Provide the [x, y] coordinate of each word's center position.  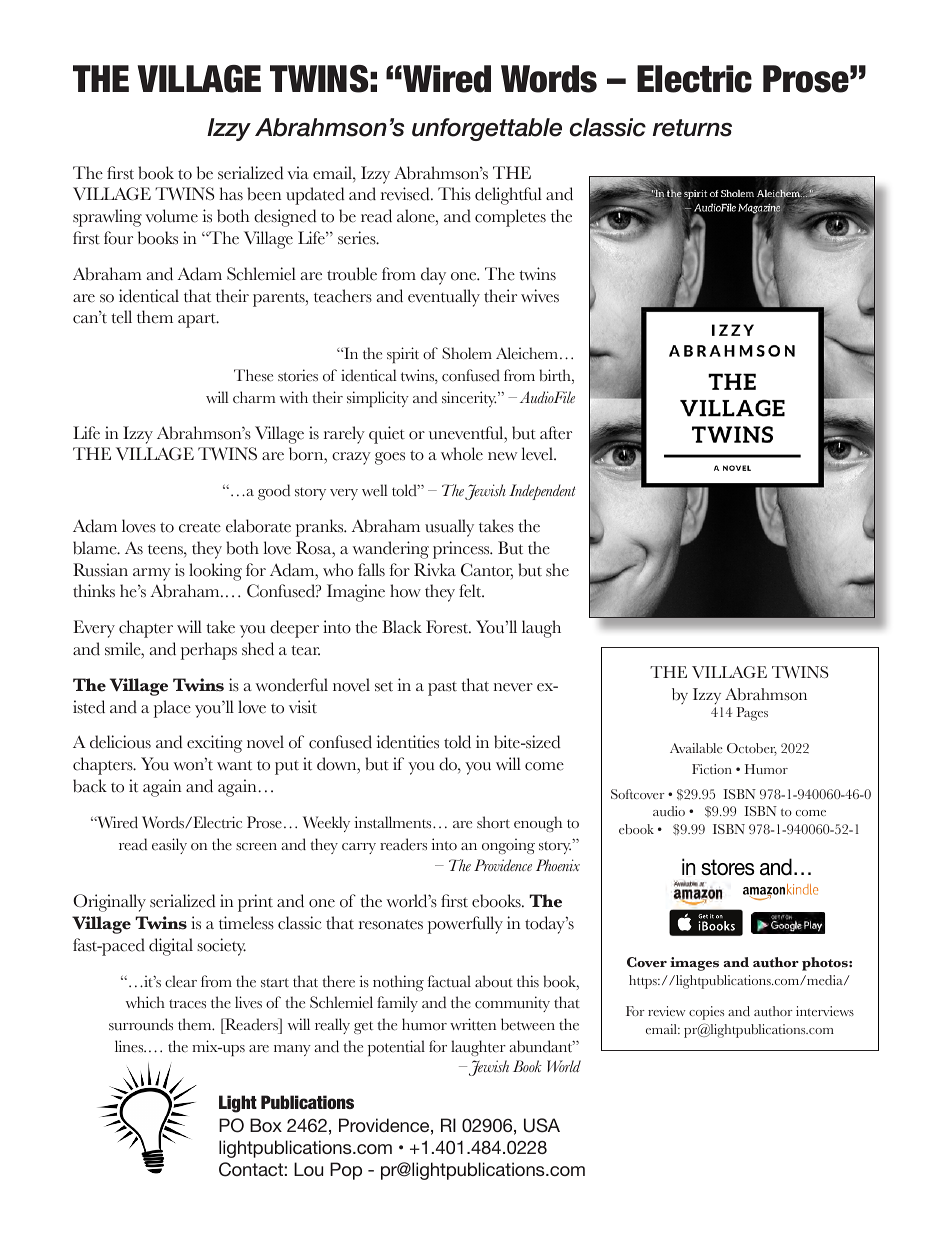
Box [266, 1125]
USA [542, 1125]
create [200, 527]
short [493, 822]
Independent [542, 492]
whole [462, 454]
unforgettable [487, 129]
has [231, 194]
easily [169, 846]
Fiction [712, 769]
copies [706, 1013]
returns [692, 128]
